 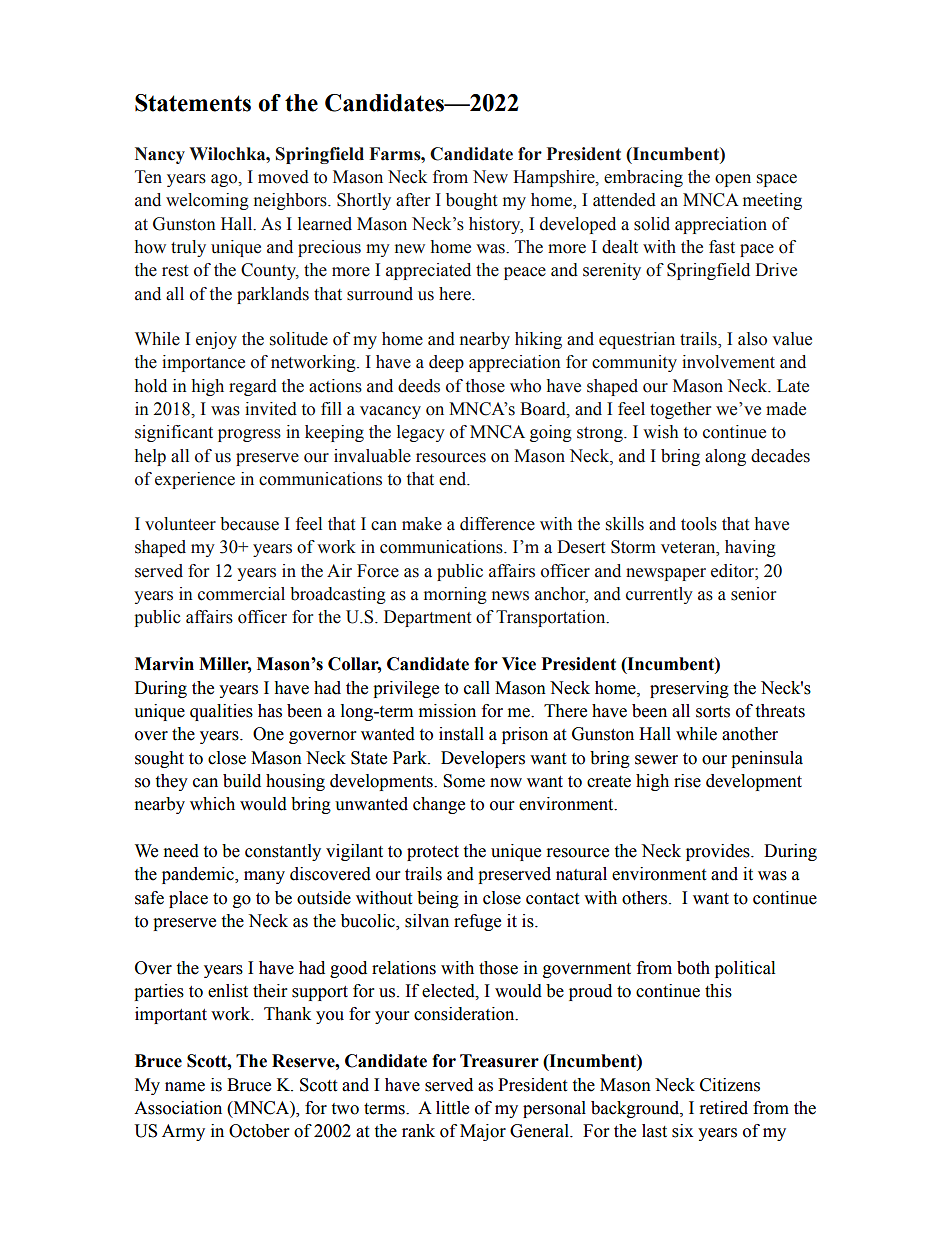 What do you see at coordinates (713, 712) in the image?
I see `sorts` at bounding box center [713, 712].
